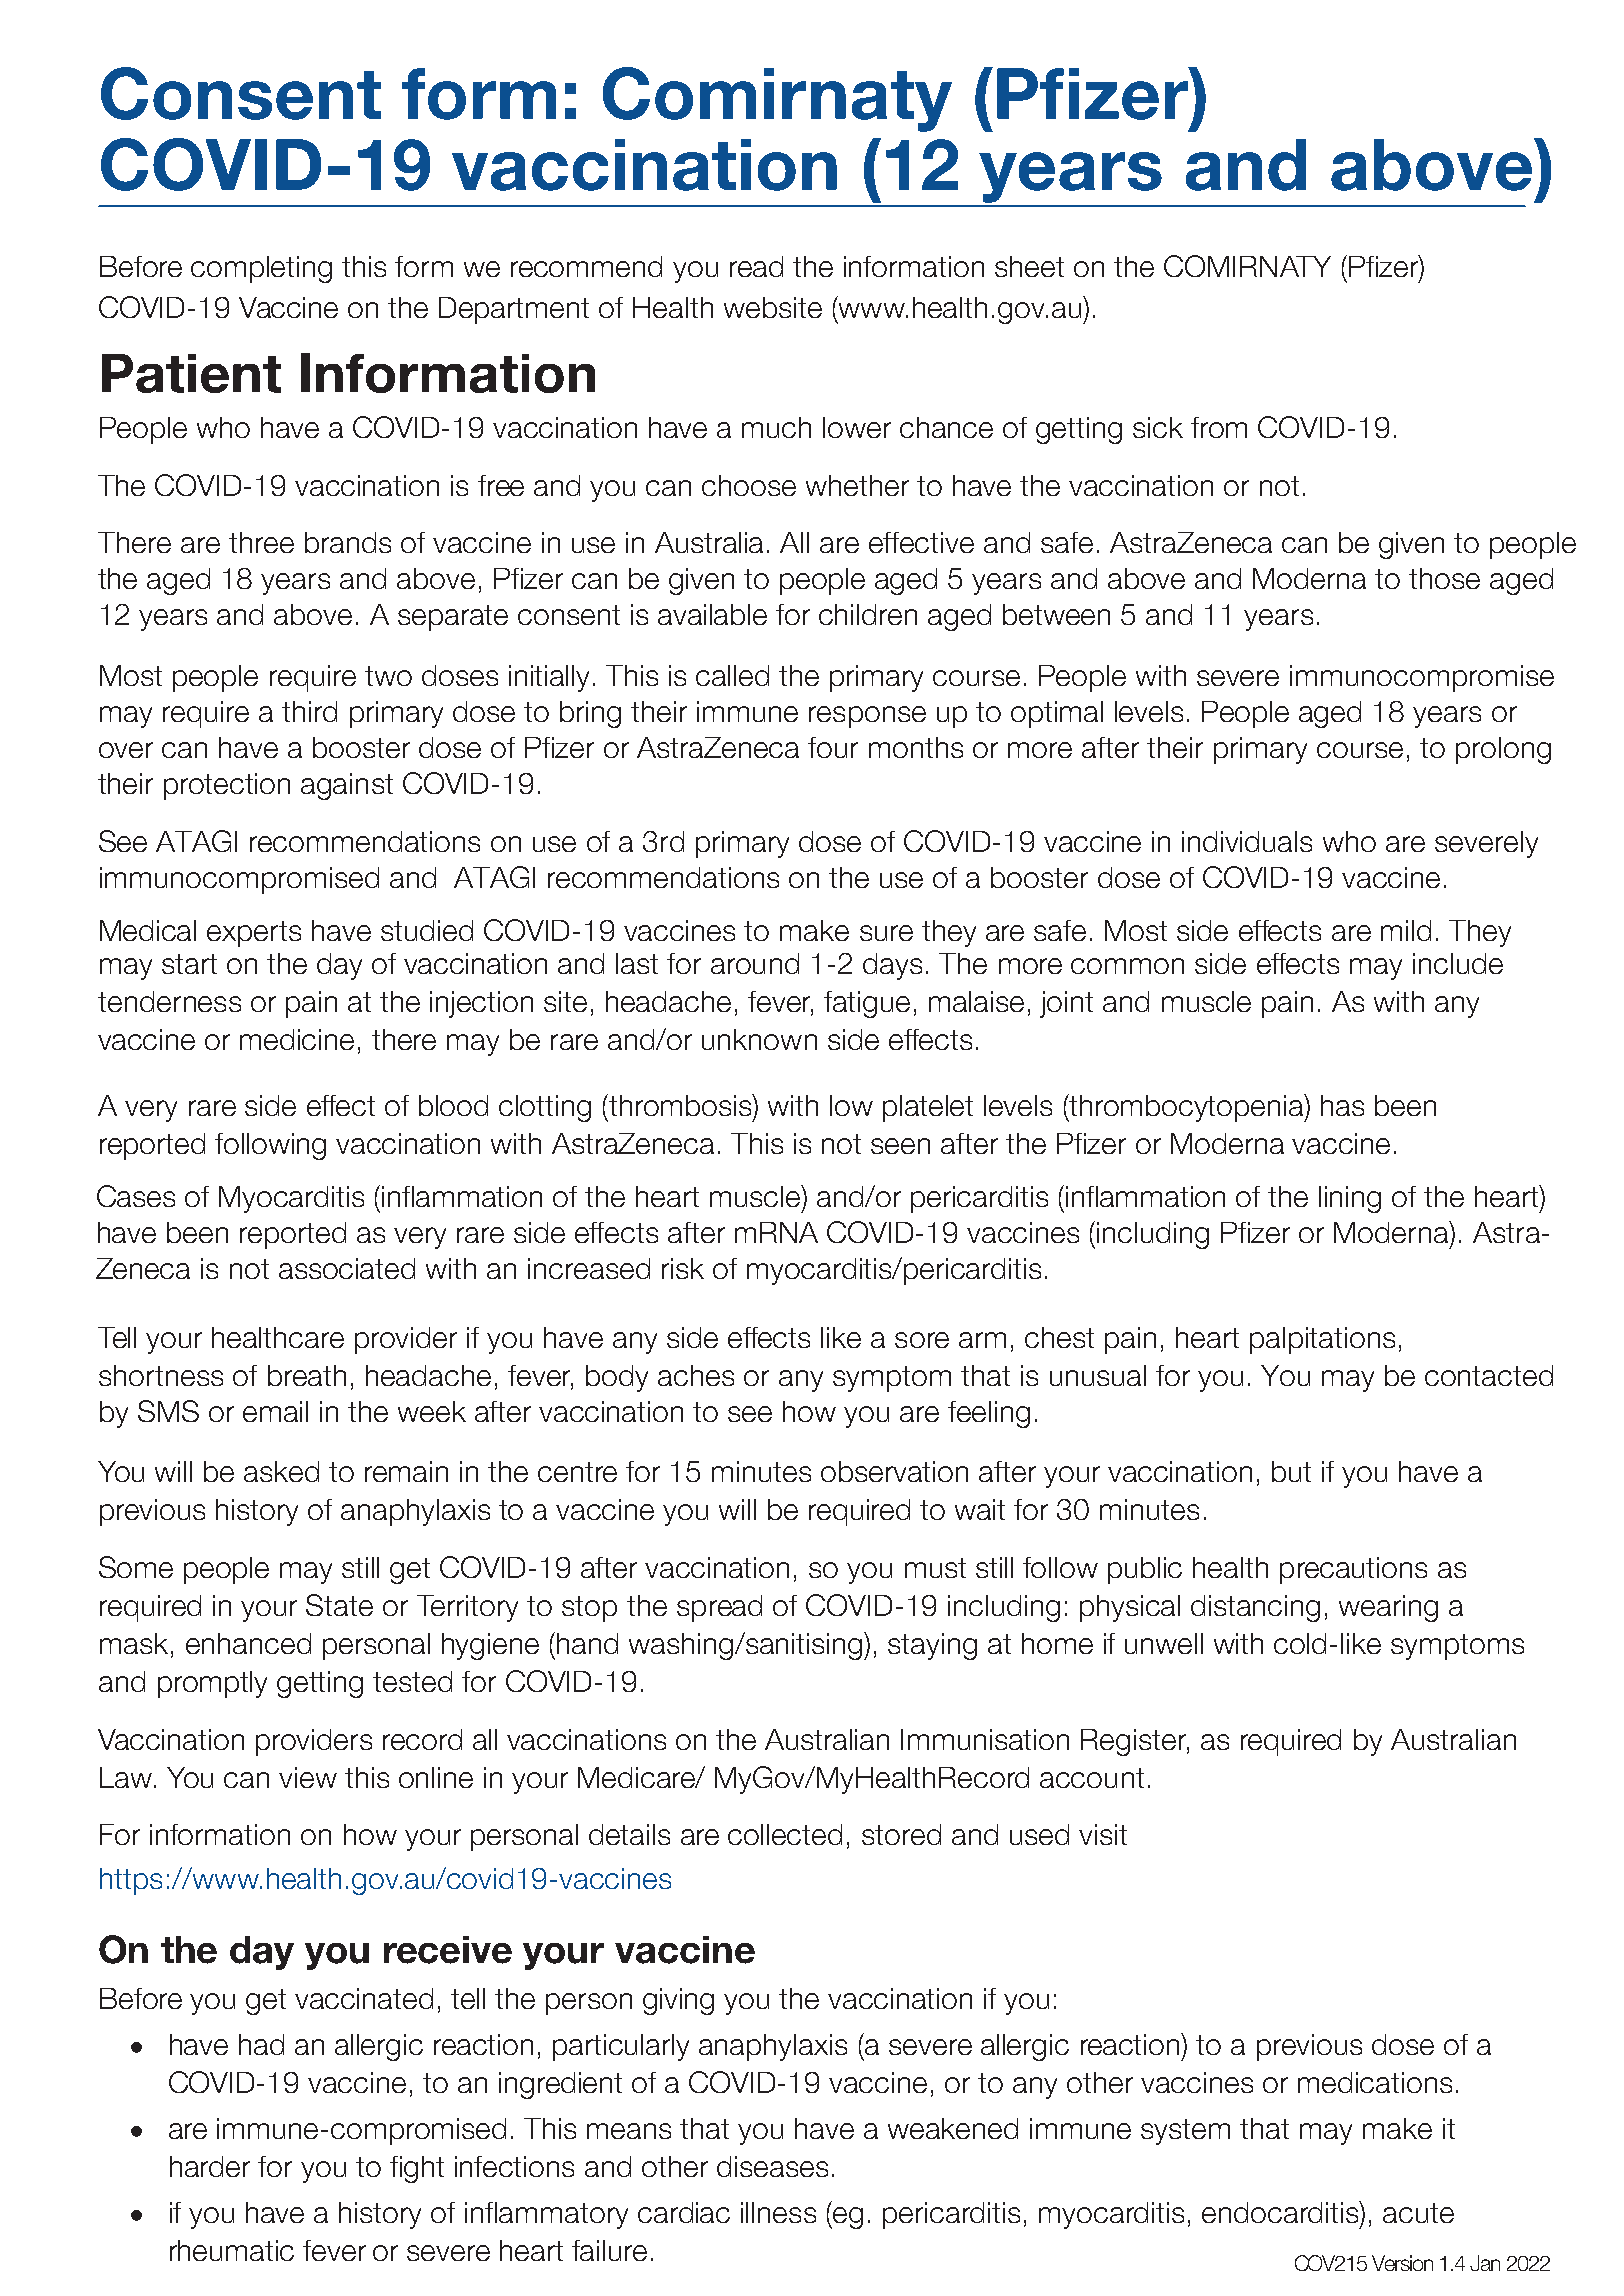  What do you see at coordinates (867, 717) in the page?
I see `response` at bounding box center [867, 717].
